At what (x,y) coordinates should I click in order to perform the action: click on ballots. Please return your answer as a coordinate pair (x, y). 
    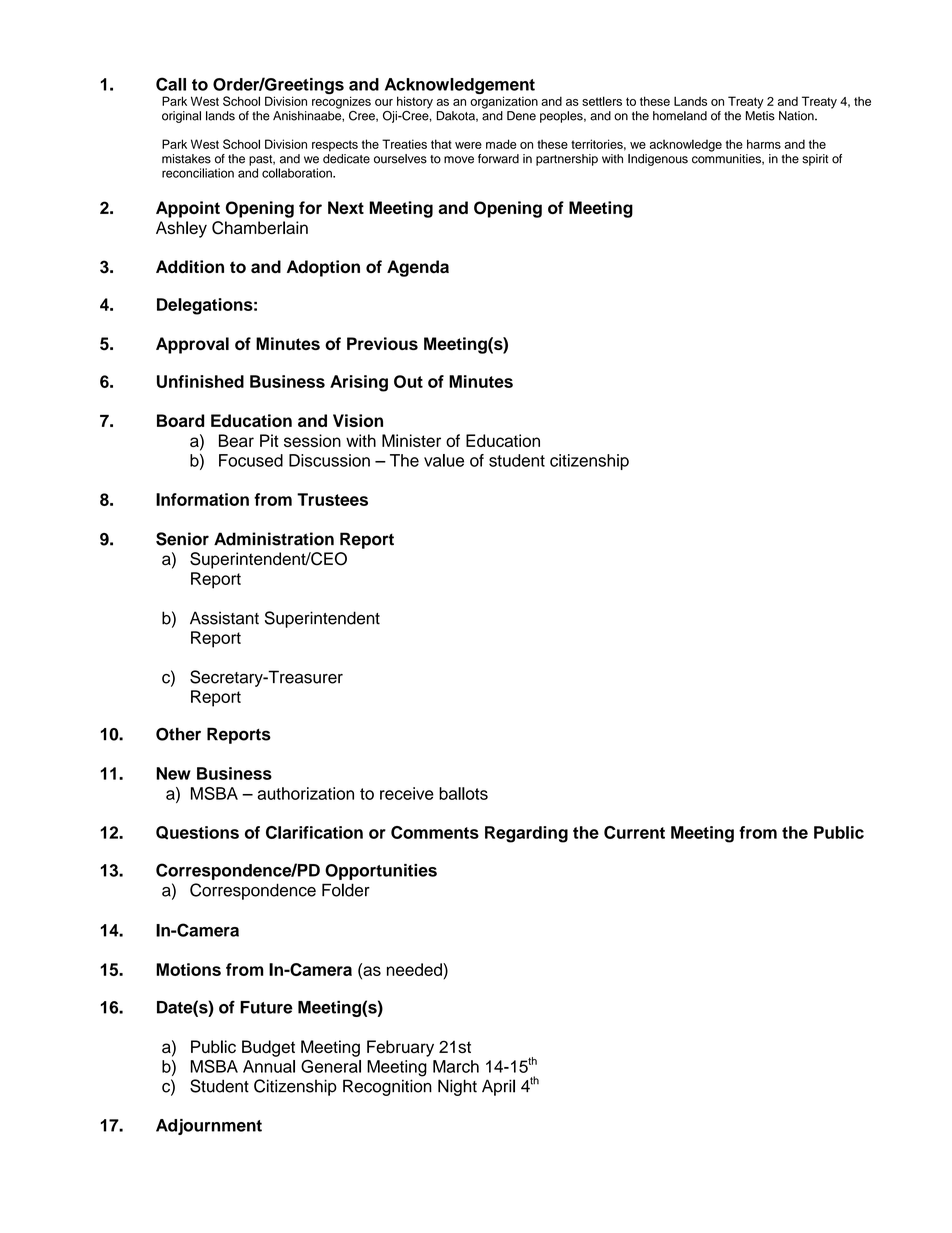
    Looking at the image, I should click on (463, 793).
